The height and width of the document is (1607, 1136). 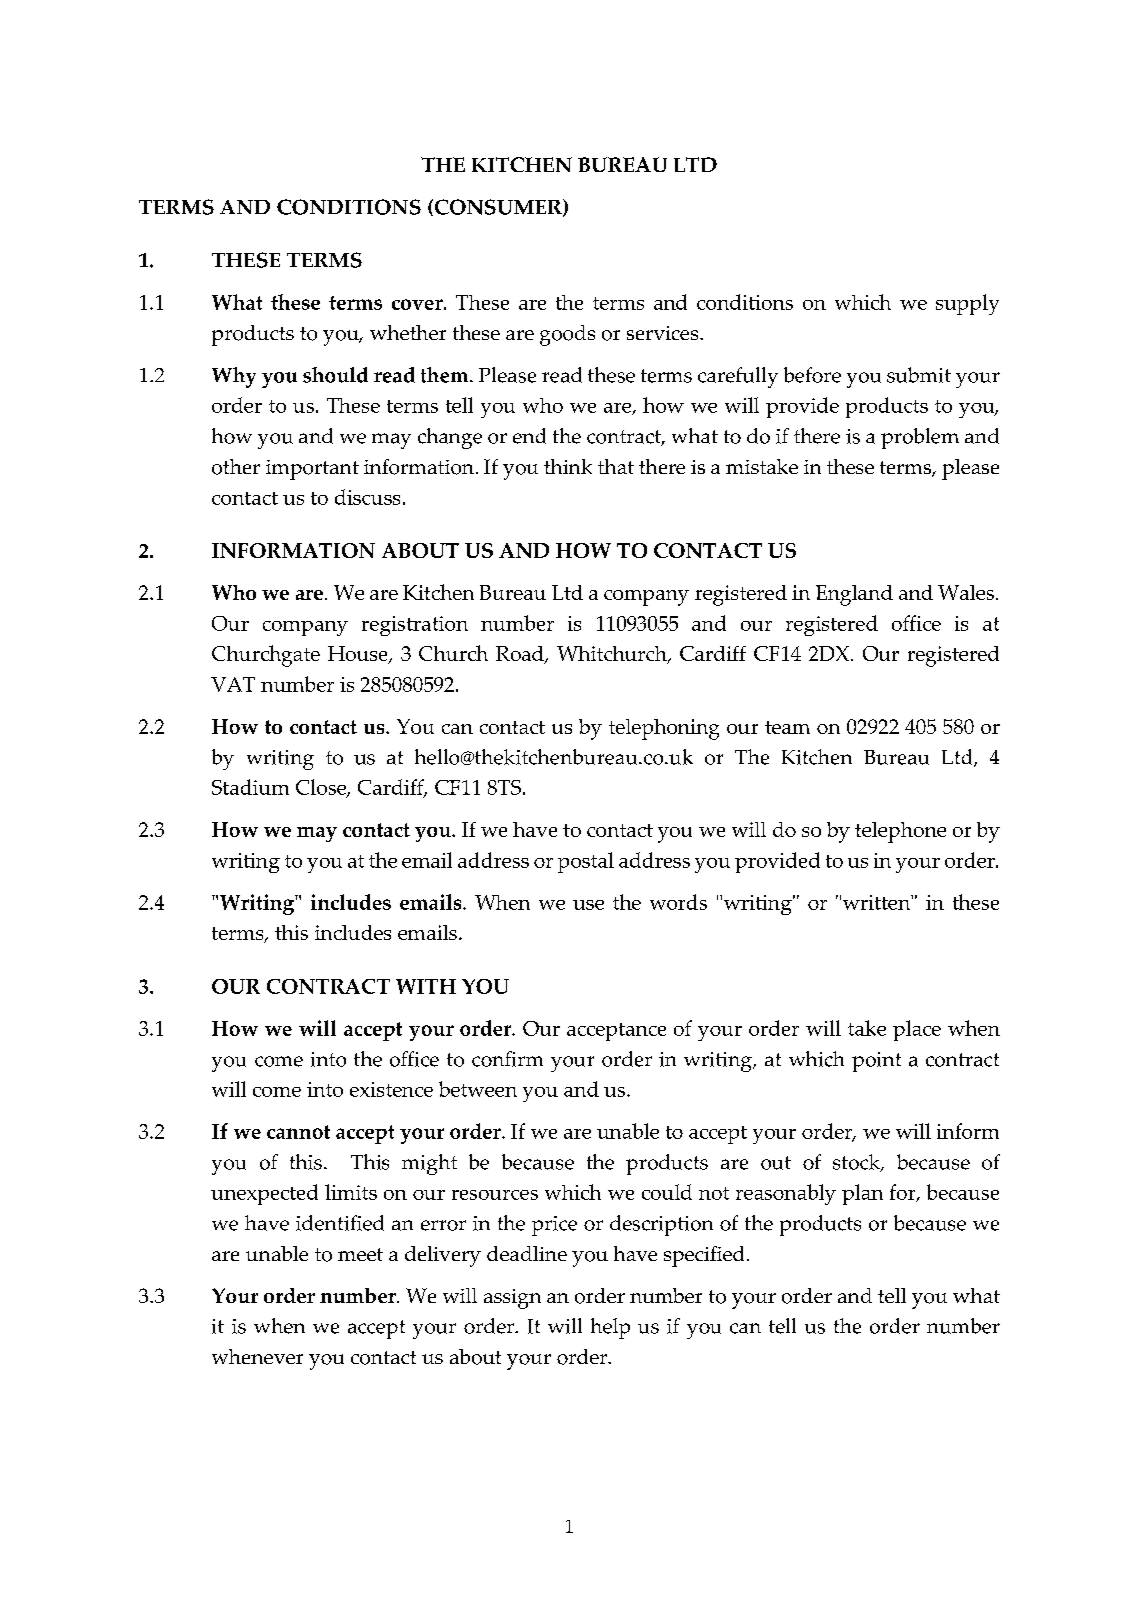 I want to click on CONSUMER, so click(x=498, y=208).
